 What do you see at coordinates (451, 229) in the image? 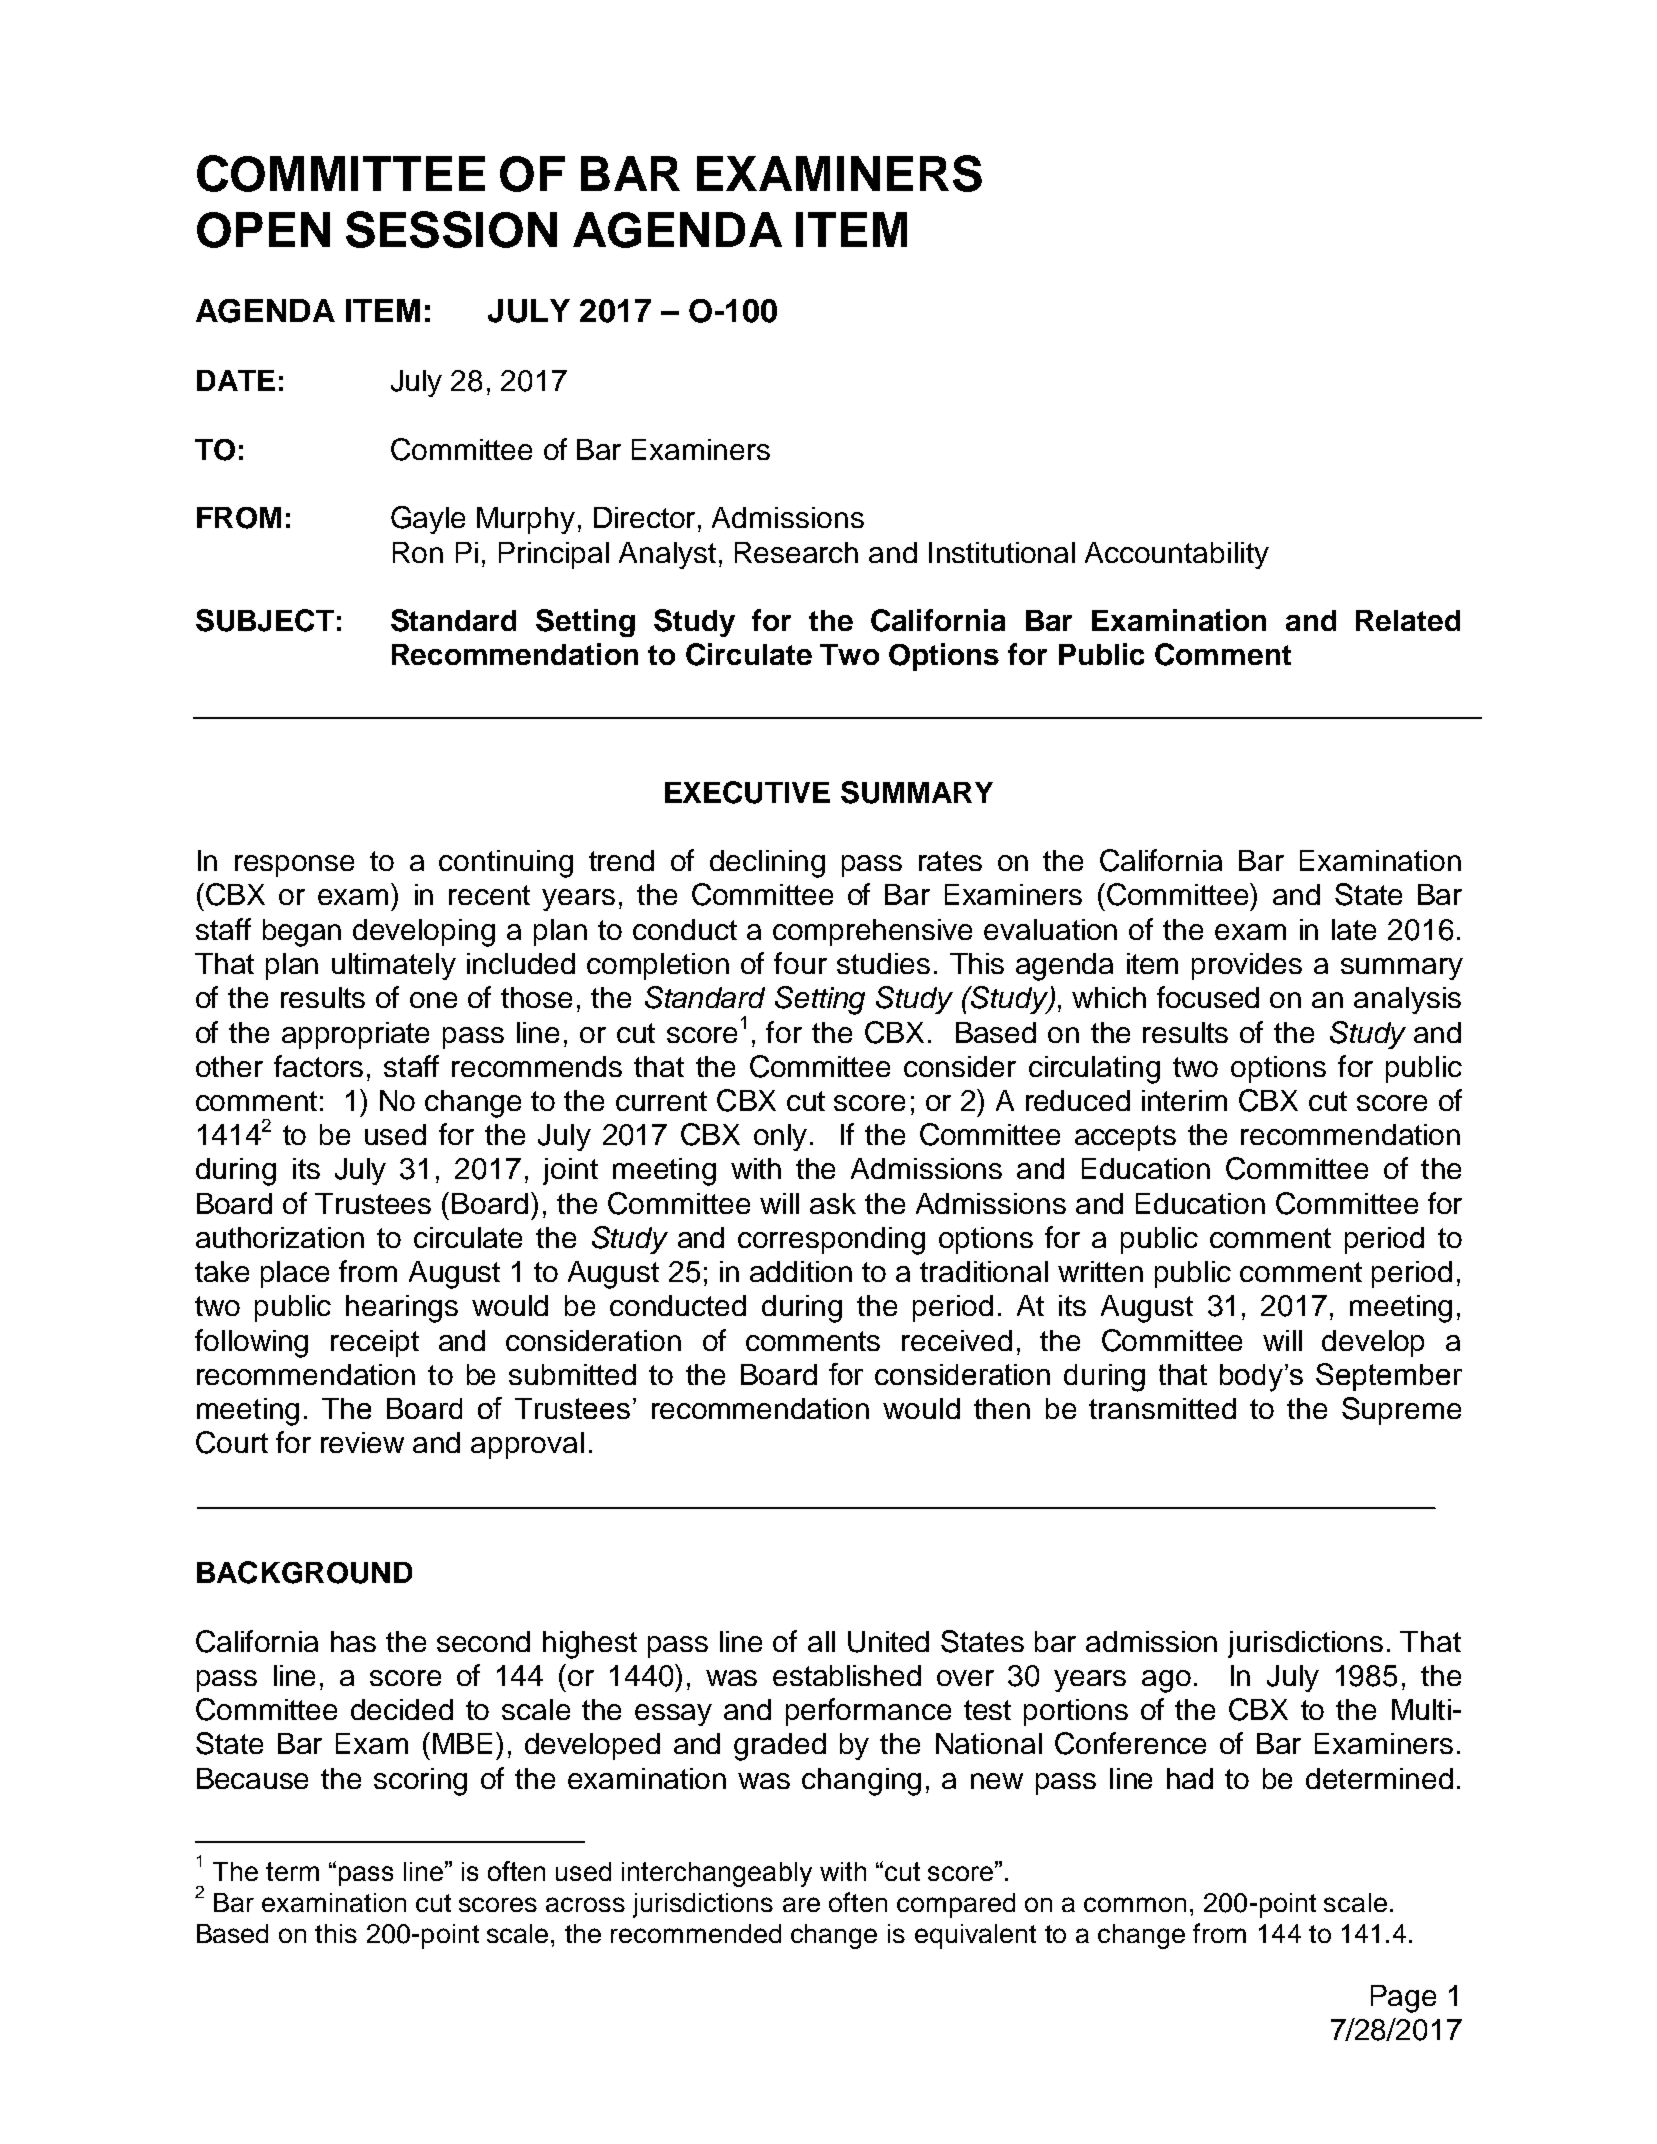
I see `SESSION` at bounding box center [451, 229].
